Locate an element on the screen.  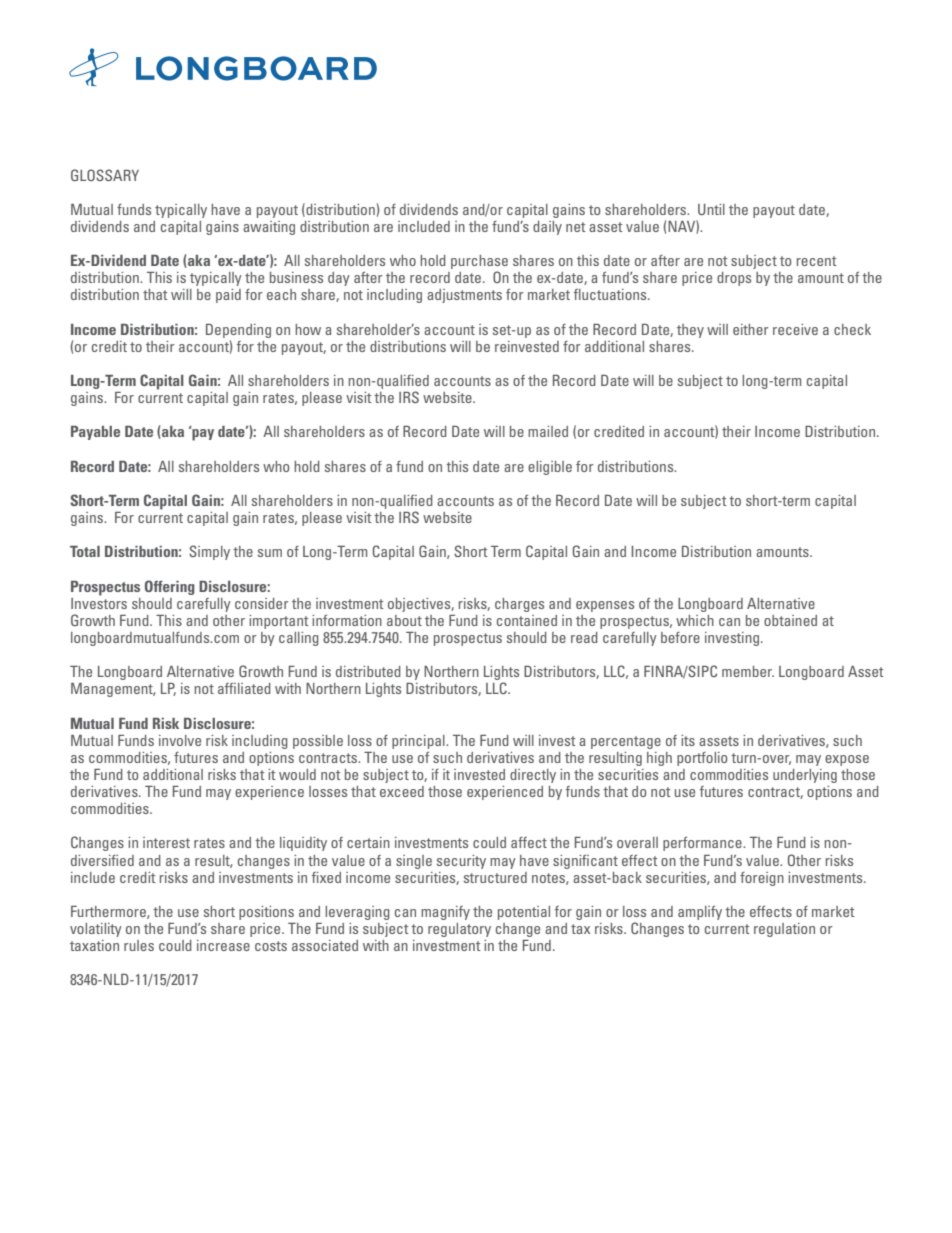
distributed is located at coordinates (368, 671).
